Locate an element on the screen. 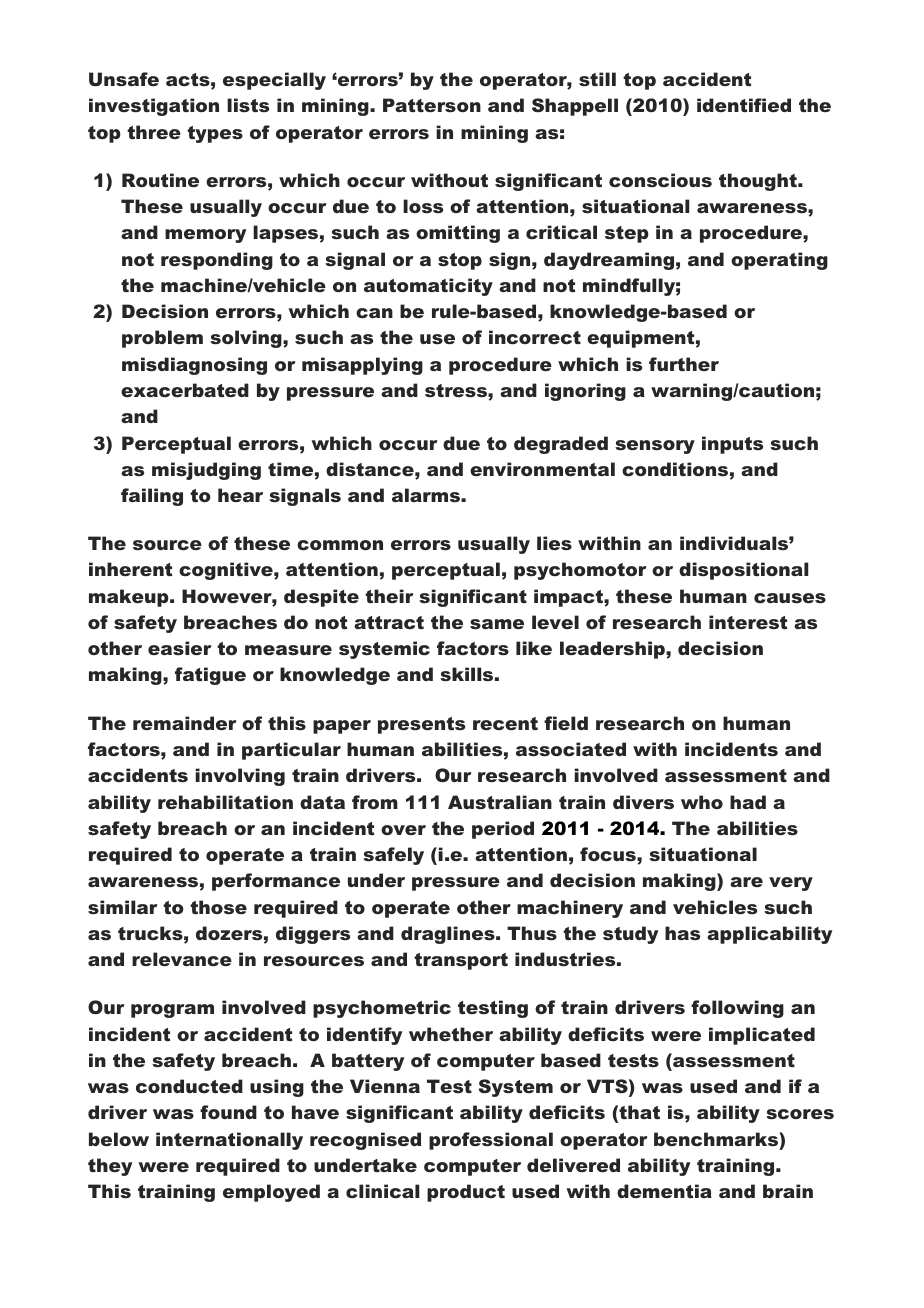 The width and height of the screenshot is (924, 1308). who is located at coordinates (702, 802).
